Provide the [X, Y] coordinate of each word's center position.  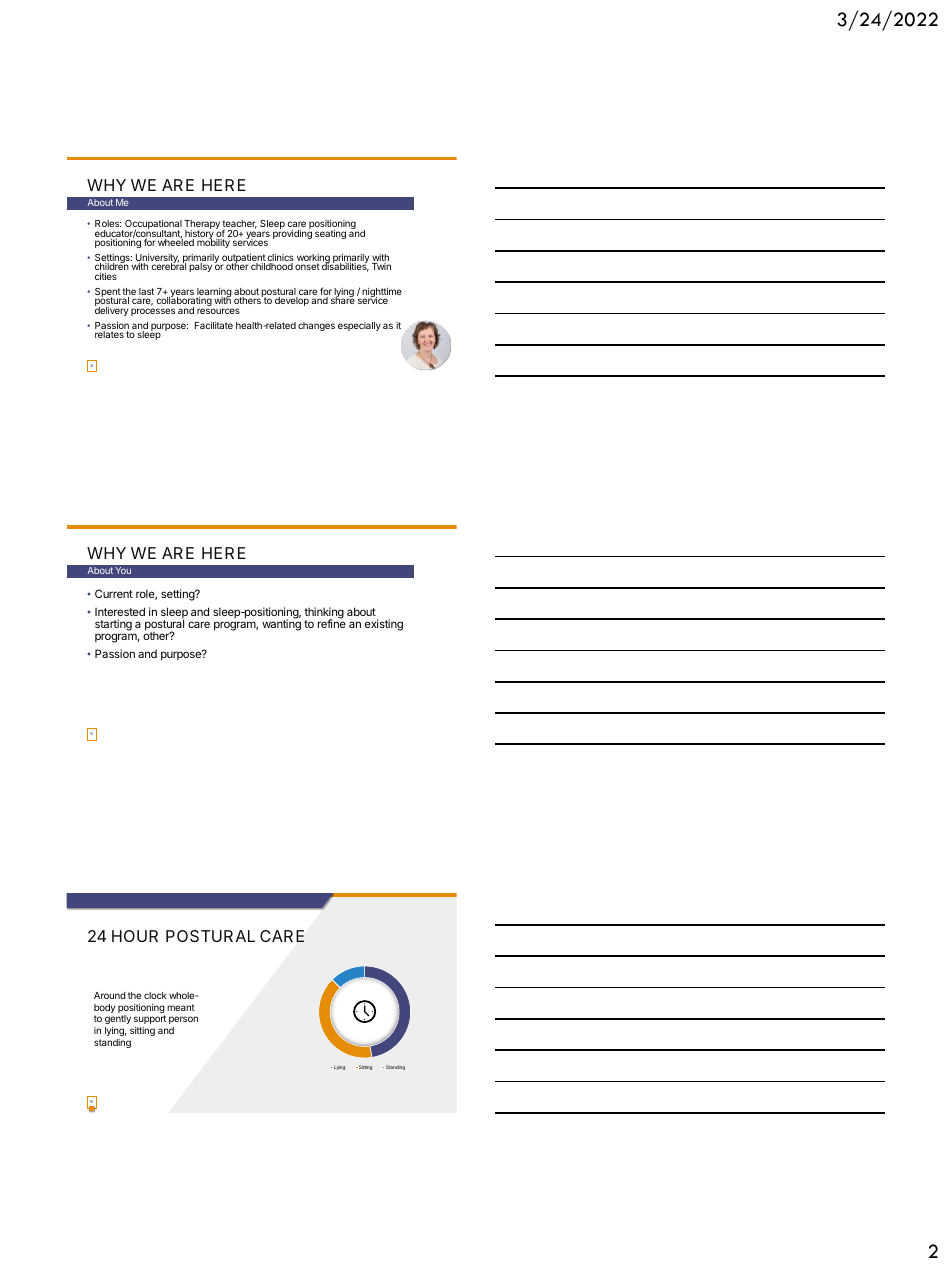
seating [330, 234]
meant [181, 1007]
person [183, 1020]
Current [114, 593]
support [150, 1019]
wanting [281, 624]
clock [155, 995]
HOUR [135, 936]
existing [384, 625]
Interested [120, 611]
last [146, 291]
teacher [240, 225]
